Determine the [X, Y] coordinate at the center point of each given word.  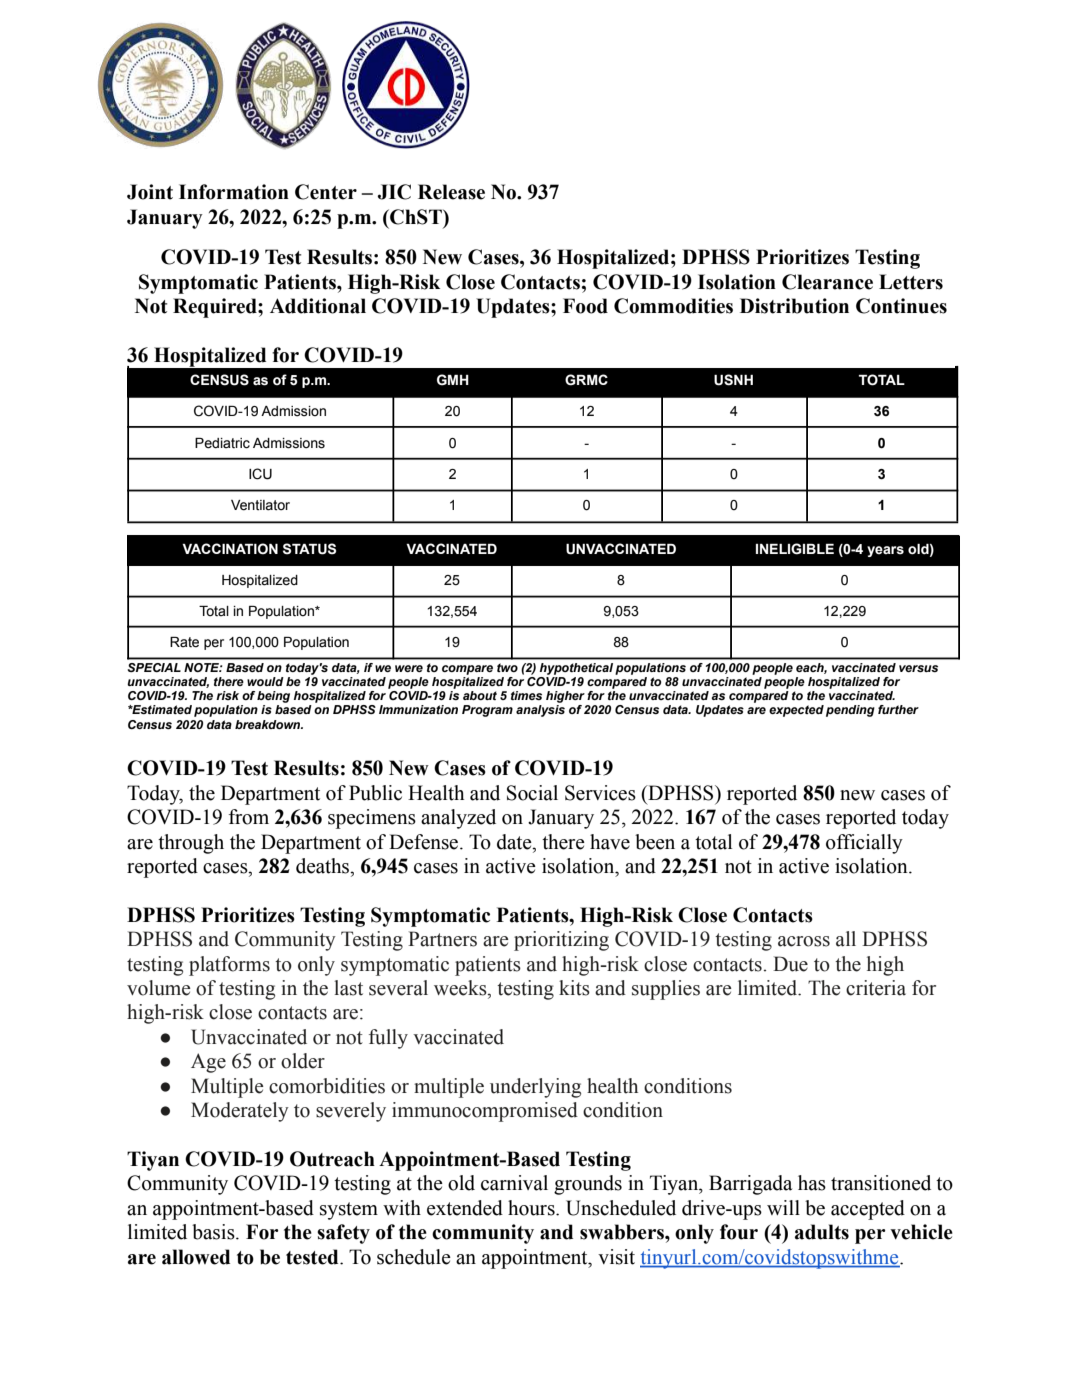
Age [208, 1063]
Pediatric [222, 443]
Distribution [794, 306]
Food [585, 306]
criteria [876, 988]
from [249, 817]
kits [574, 988]
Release [451, 192]
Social [532, 793]
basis [214, 1232]
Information [234, 192]
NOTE [203, 667]
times [526, 695]
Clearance [827, 282]
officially [864, 844]
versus [918, 668]
